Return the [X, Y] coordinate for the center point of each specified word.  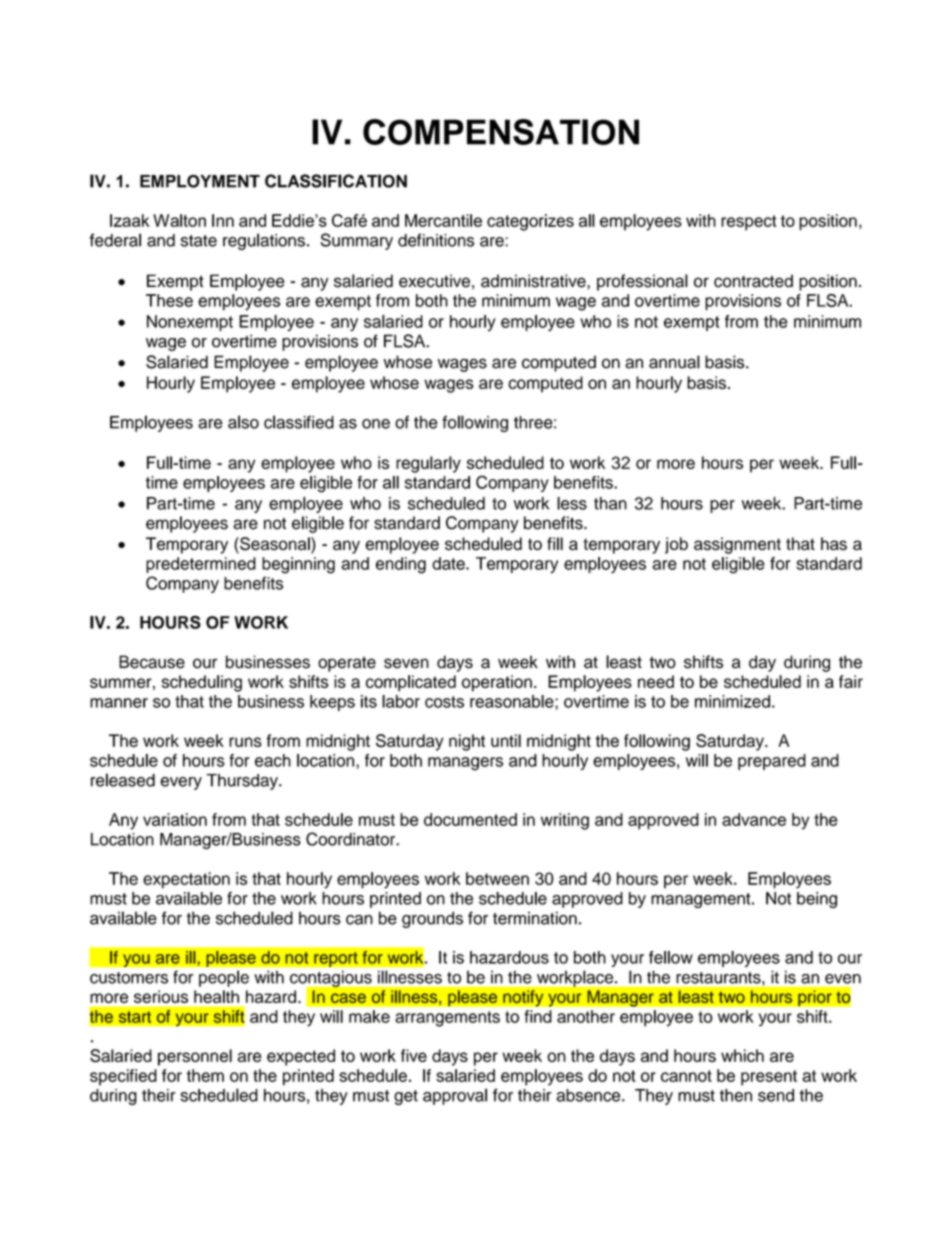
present [769, 1078]
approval [455, 1096]
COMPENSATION [501, 132]
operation [497, 683]
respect [749, 223]
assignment [737, 545]
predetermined [201, 565]
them [205, 1075]
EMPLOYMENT [200, 181]
